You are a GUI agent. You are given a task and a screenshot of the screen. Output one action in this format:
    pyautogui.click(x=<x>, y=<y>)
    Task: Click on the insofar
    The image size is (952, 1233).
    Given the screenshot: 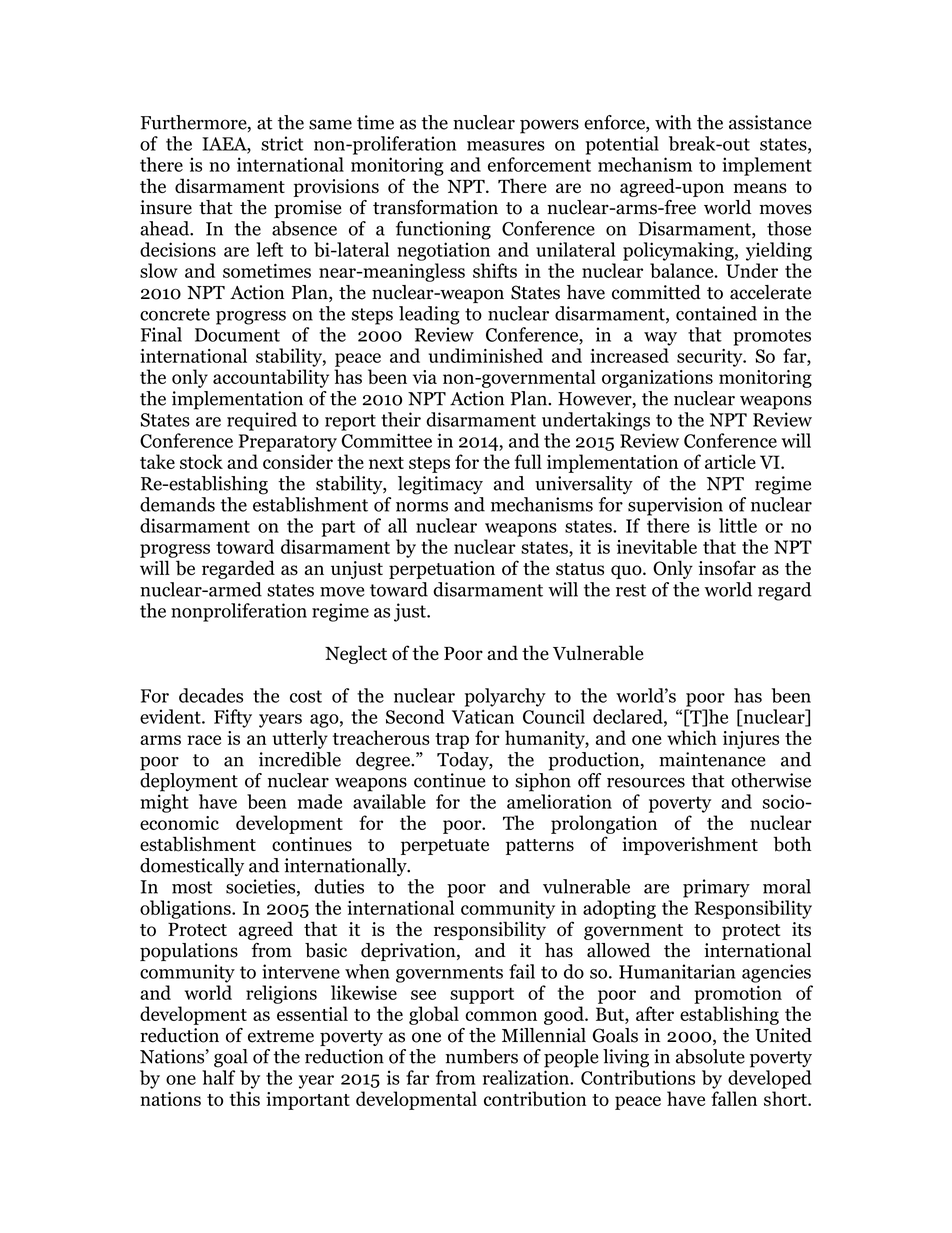 What is the action you would take?
    pyautogui.click(x=727, y=568)
